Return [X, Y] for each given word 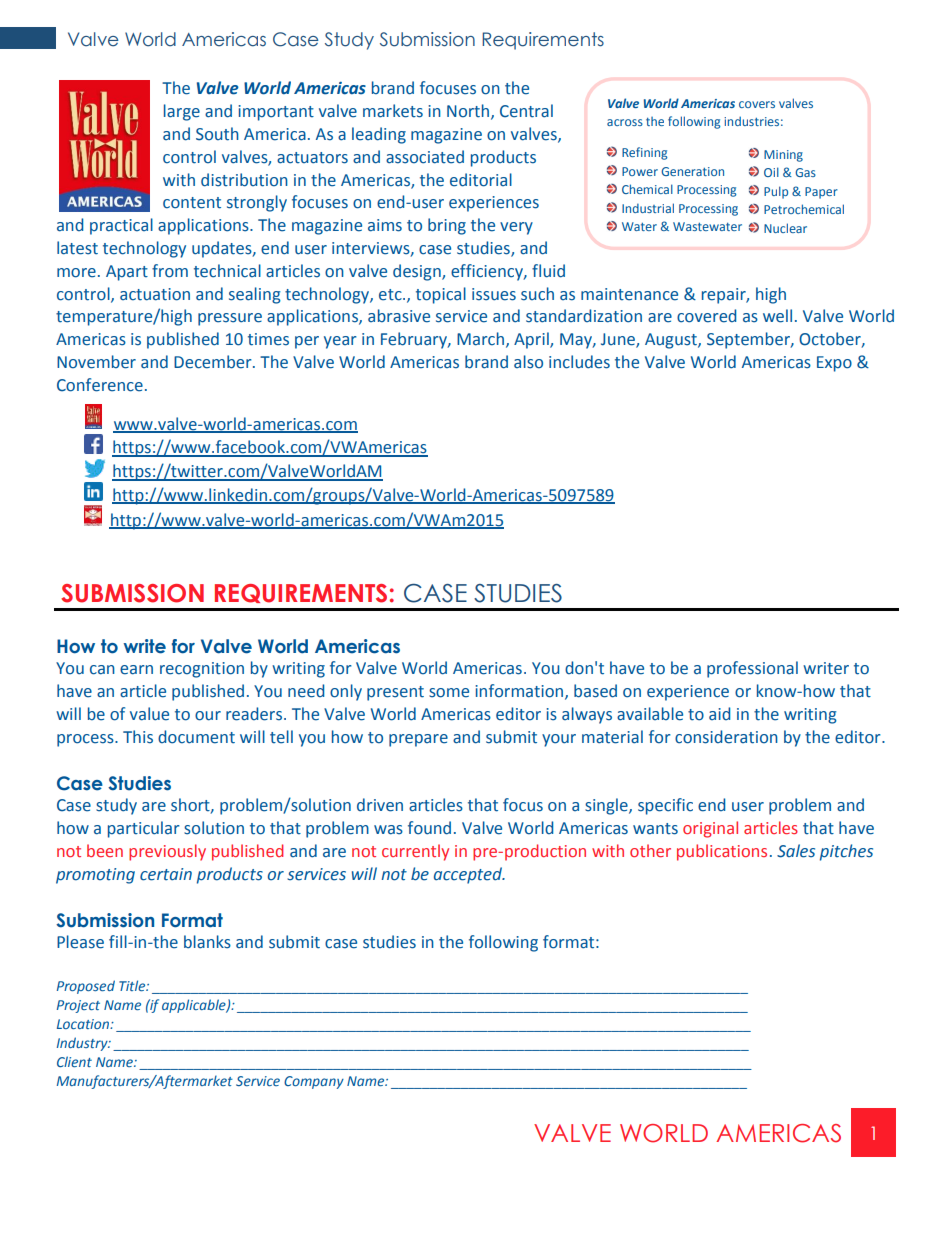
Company [314, 1082]
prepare [418, 740]
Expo [834, 364]
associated [425, 157]
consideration [726, 737]
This [138, 737]
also [528, 362]
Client [74, 1061]
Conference [100, 385]
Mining [783, 156]
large [182, 112]
